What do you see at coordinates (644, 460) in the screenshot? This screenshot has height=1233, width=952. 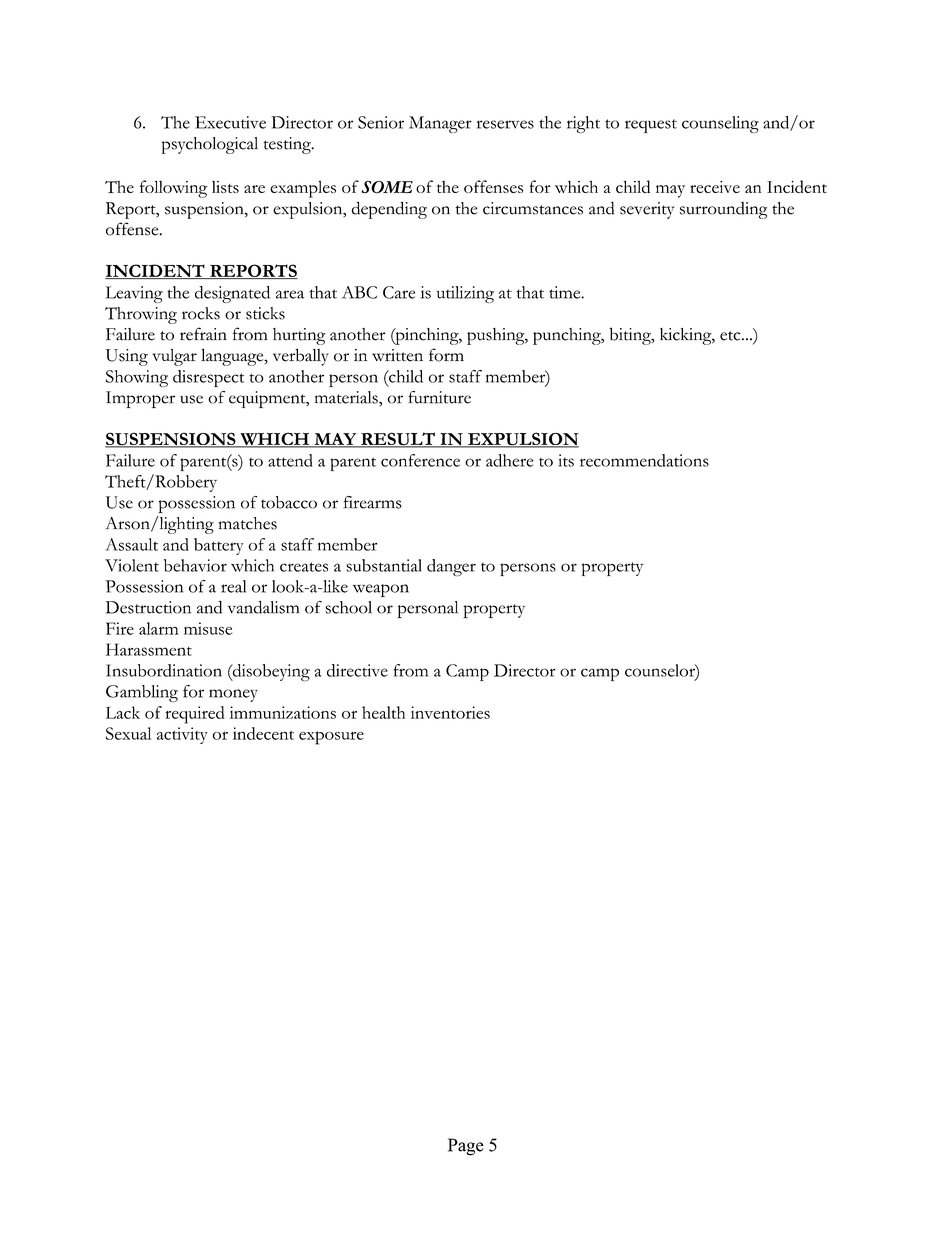 I see `recommendations` at bounding box center [644, 460].
